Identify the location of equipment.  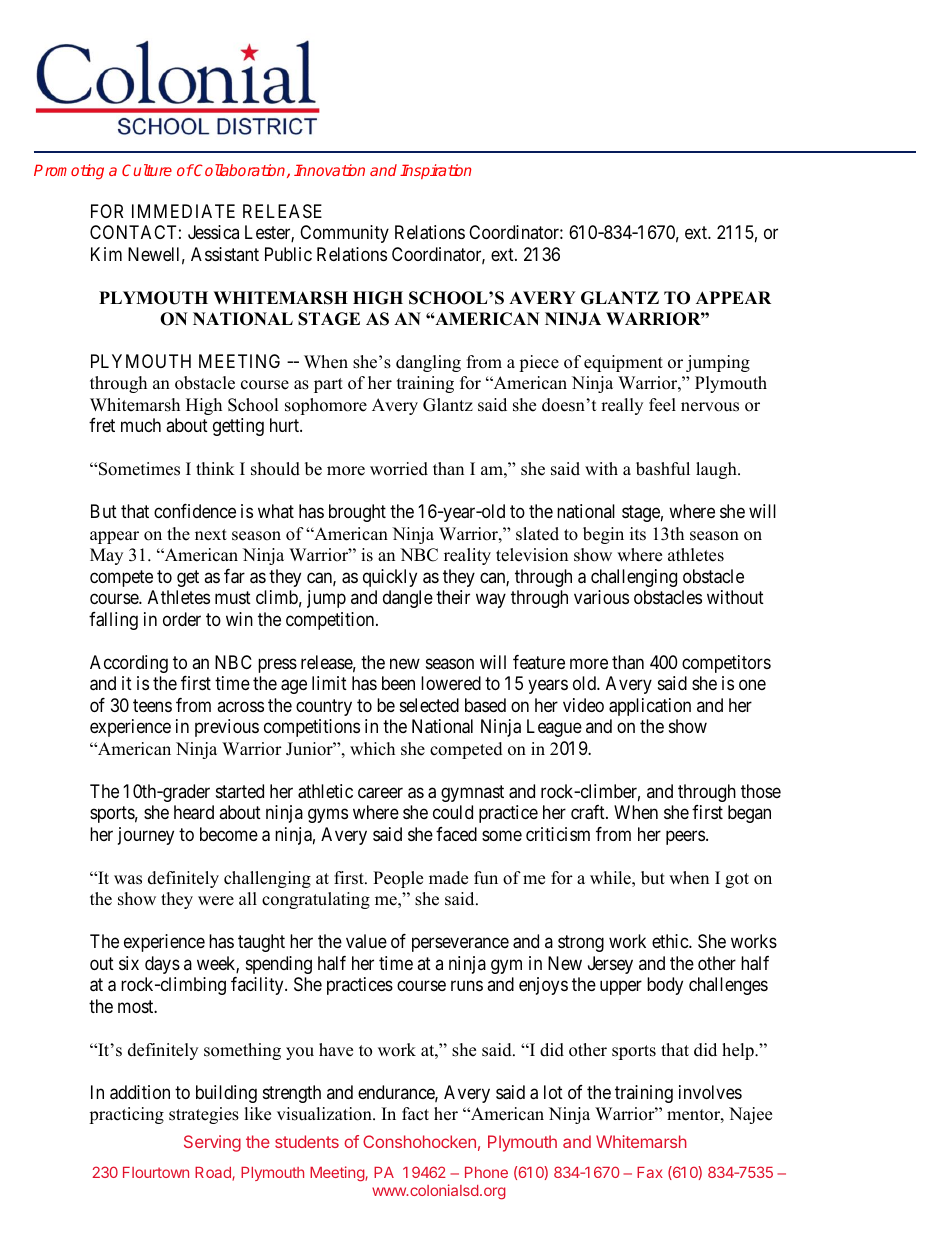
(623, 363).
